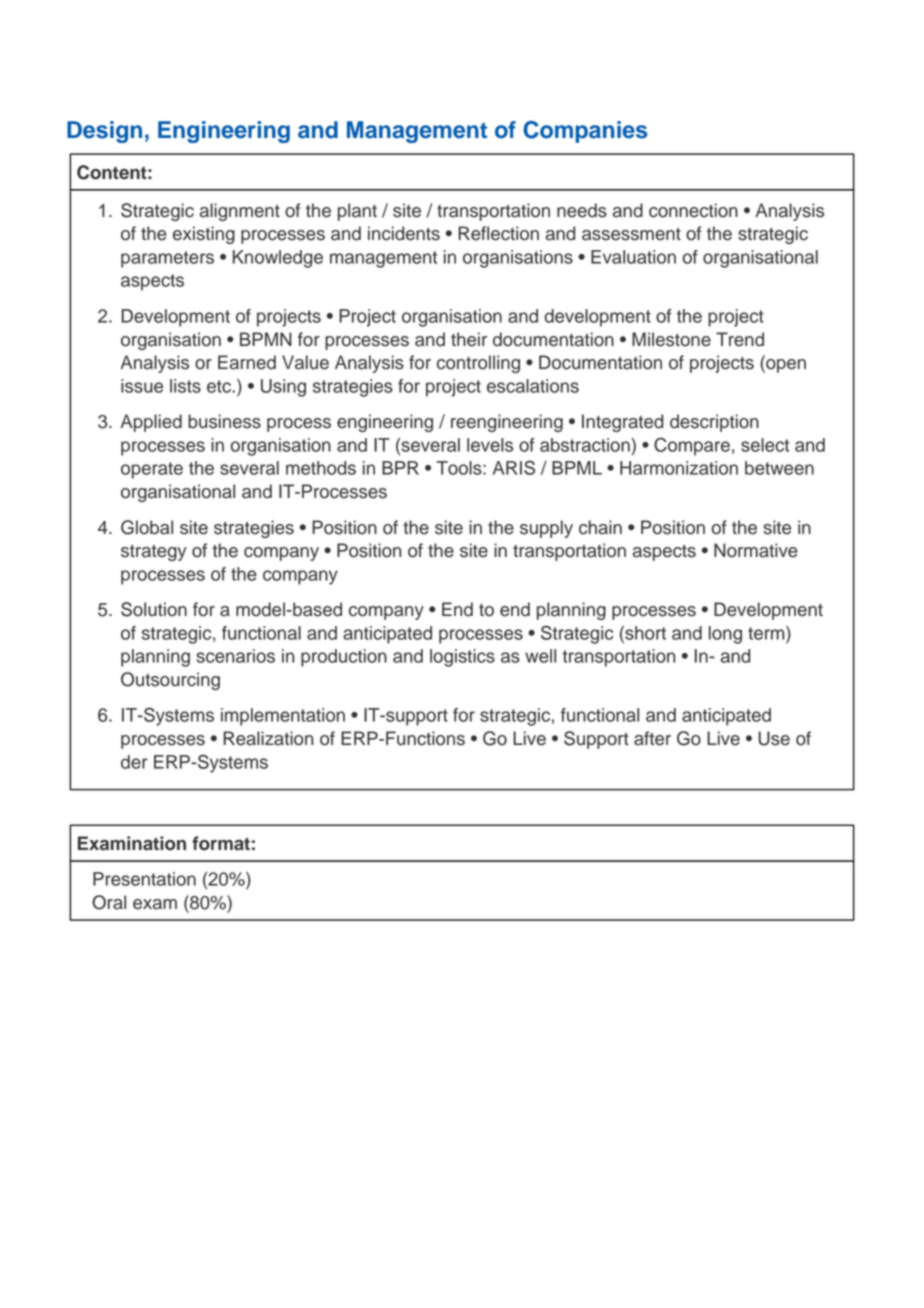 This screenshot has height=1308, width=924. What do you see at coordinates (692, 446) in the screenshot?
I see `Compare` at bounding box center [692, 446].
